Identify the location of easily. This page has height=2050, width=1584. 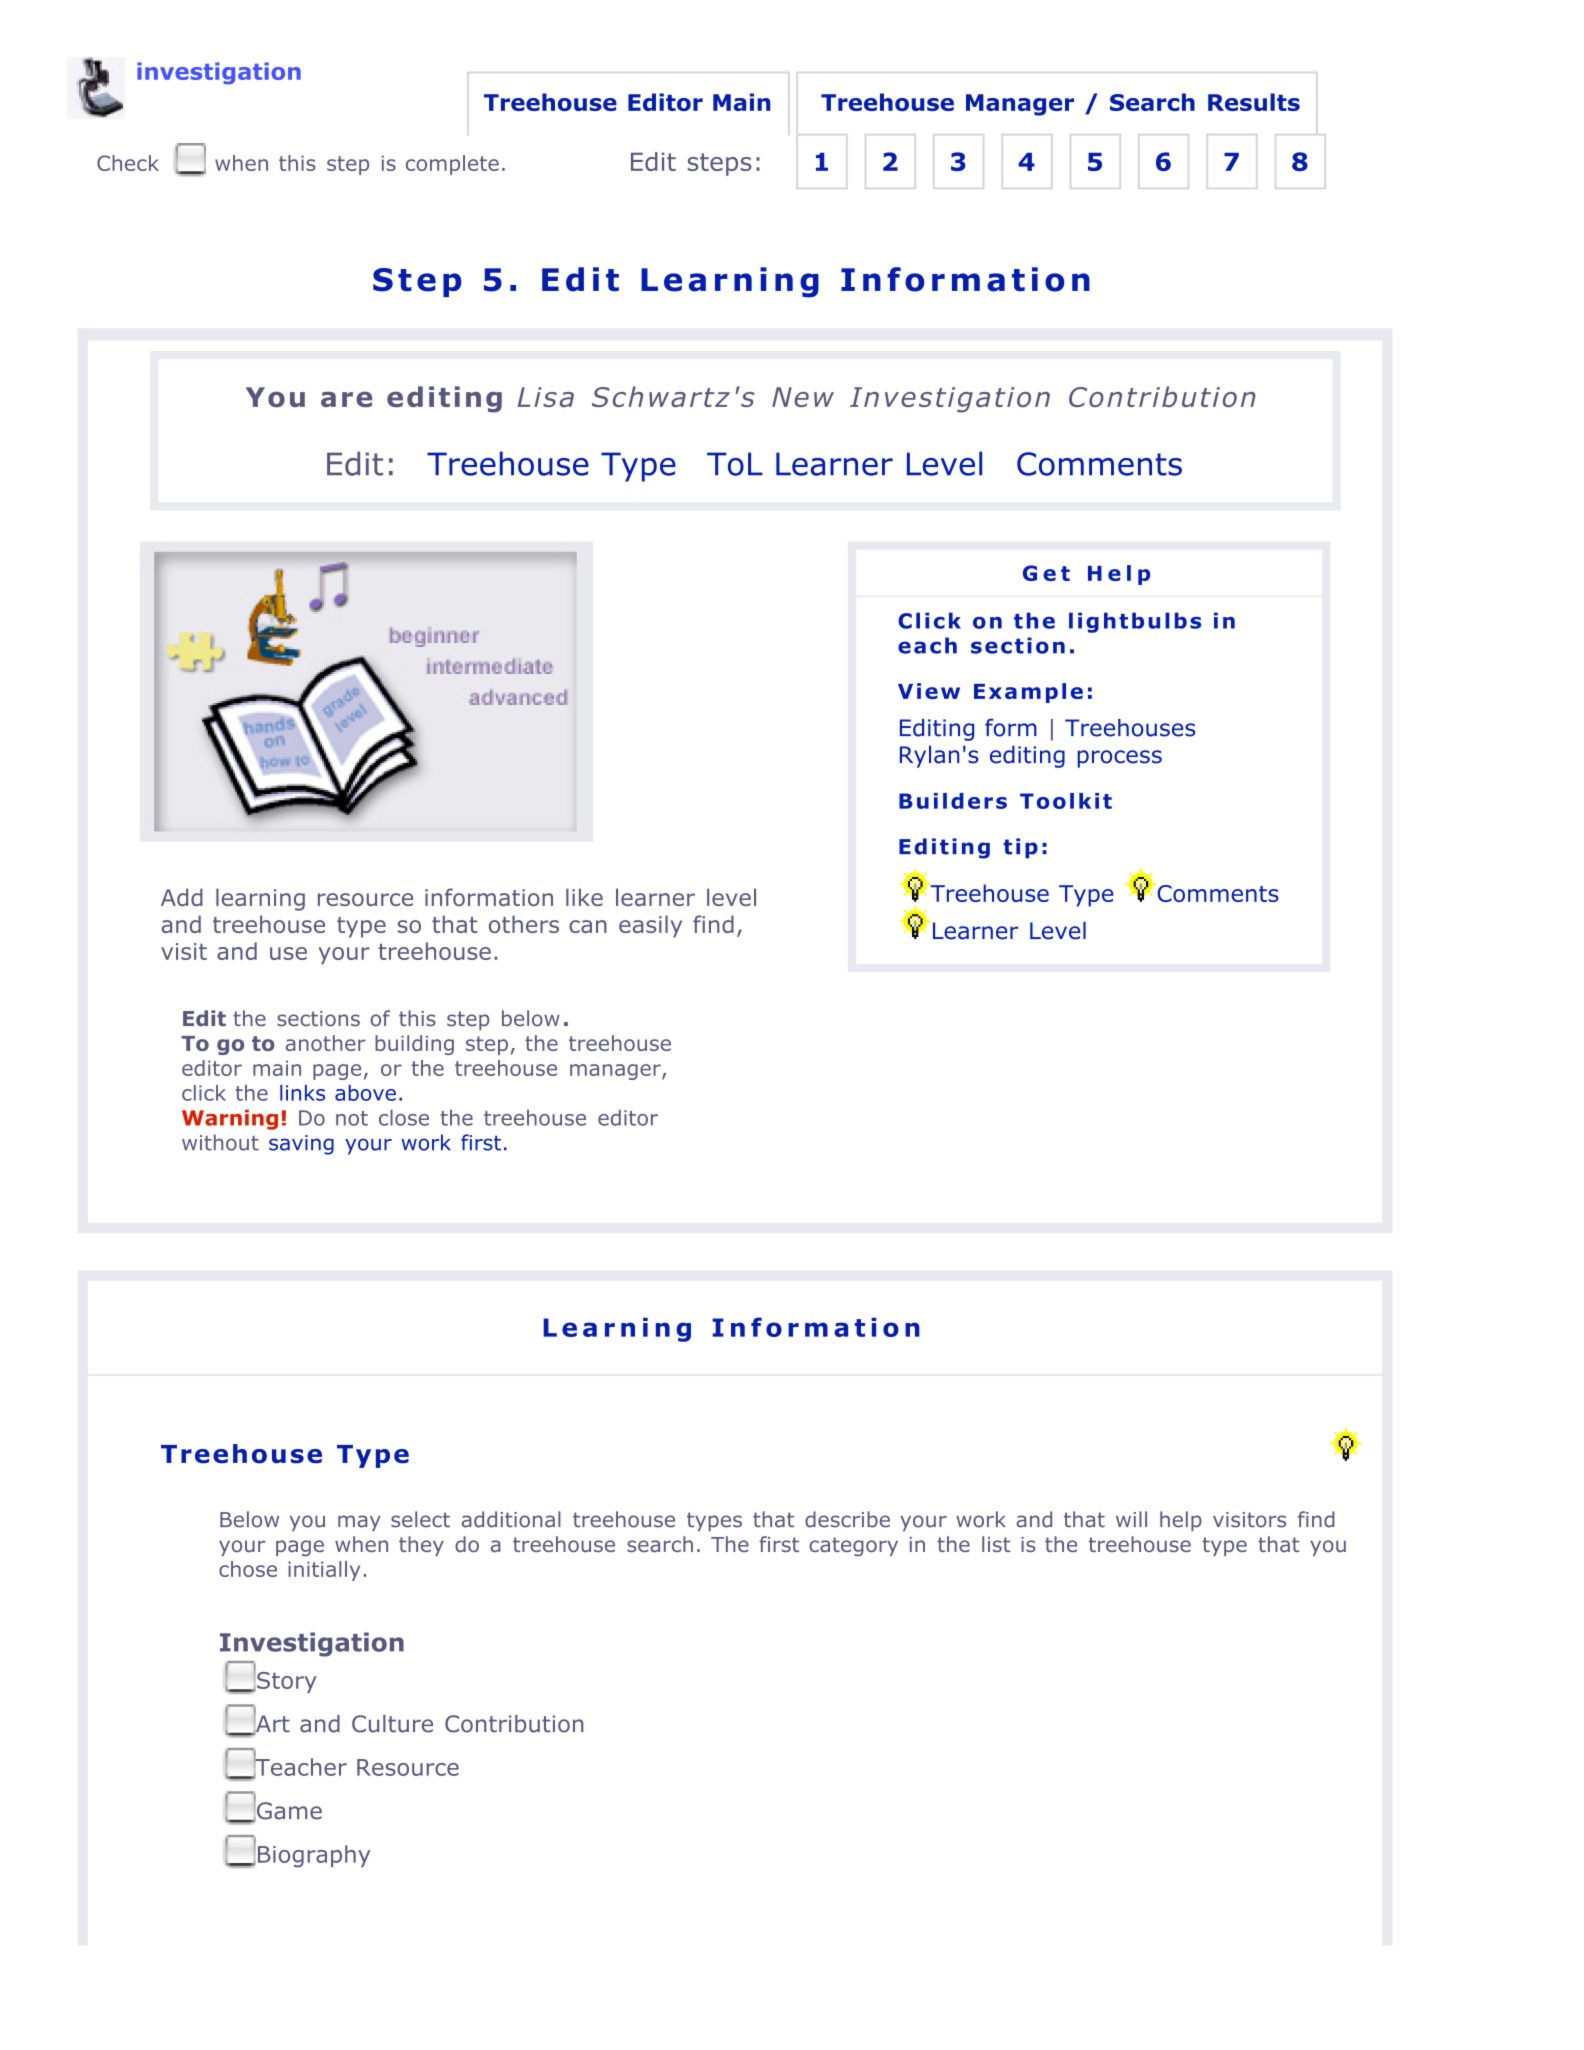
(650, 926).
